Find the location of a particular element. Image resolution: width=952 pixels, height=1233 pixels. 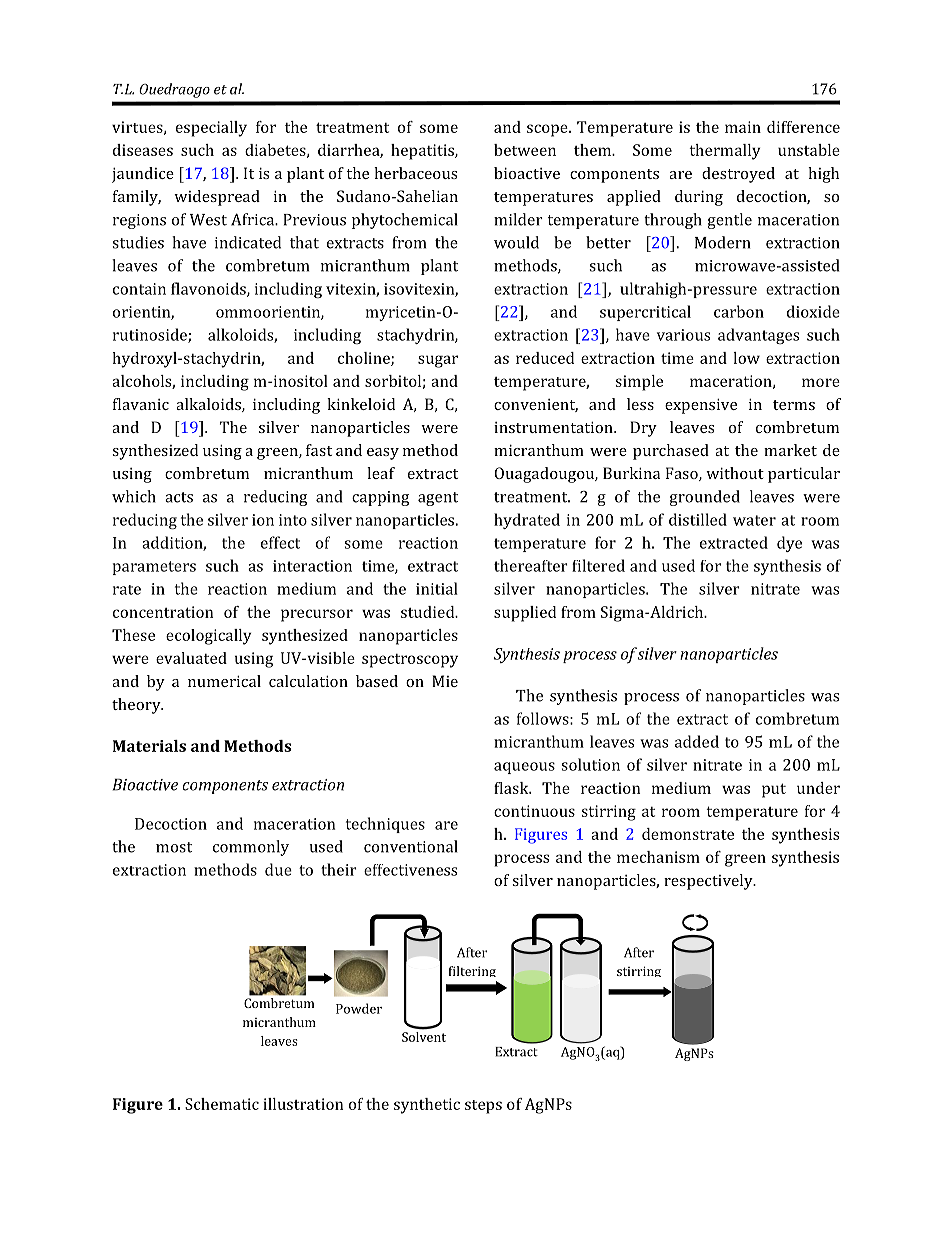

steps is located at coordinates (483, 1107).
